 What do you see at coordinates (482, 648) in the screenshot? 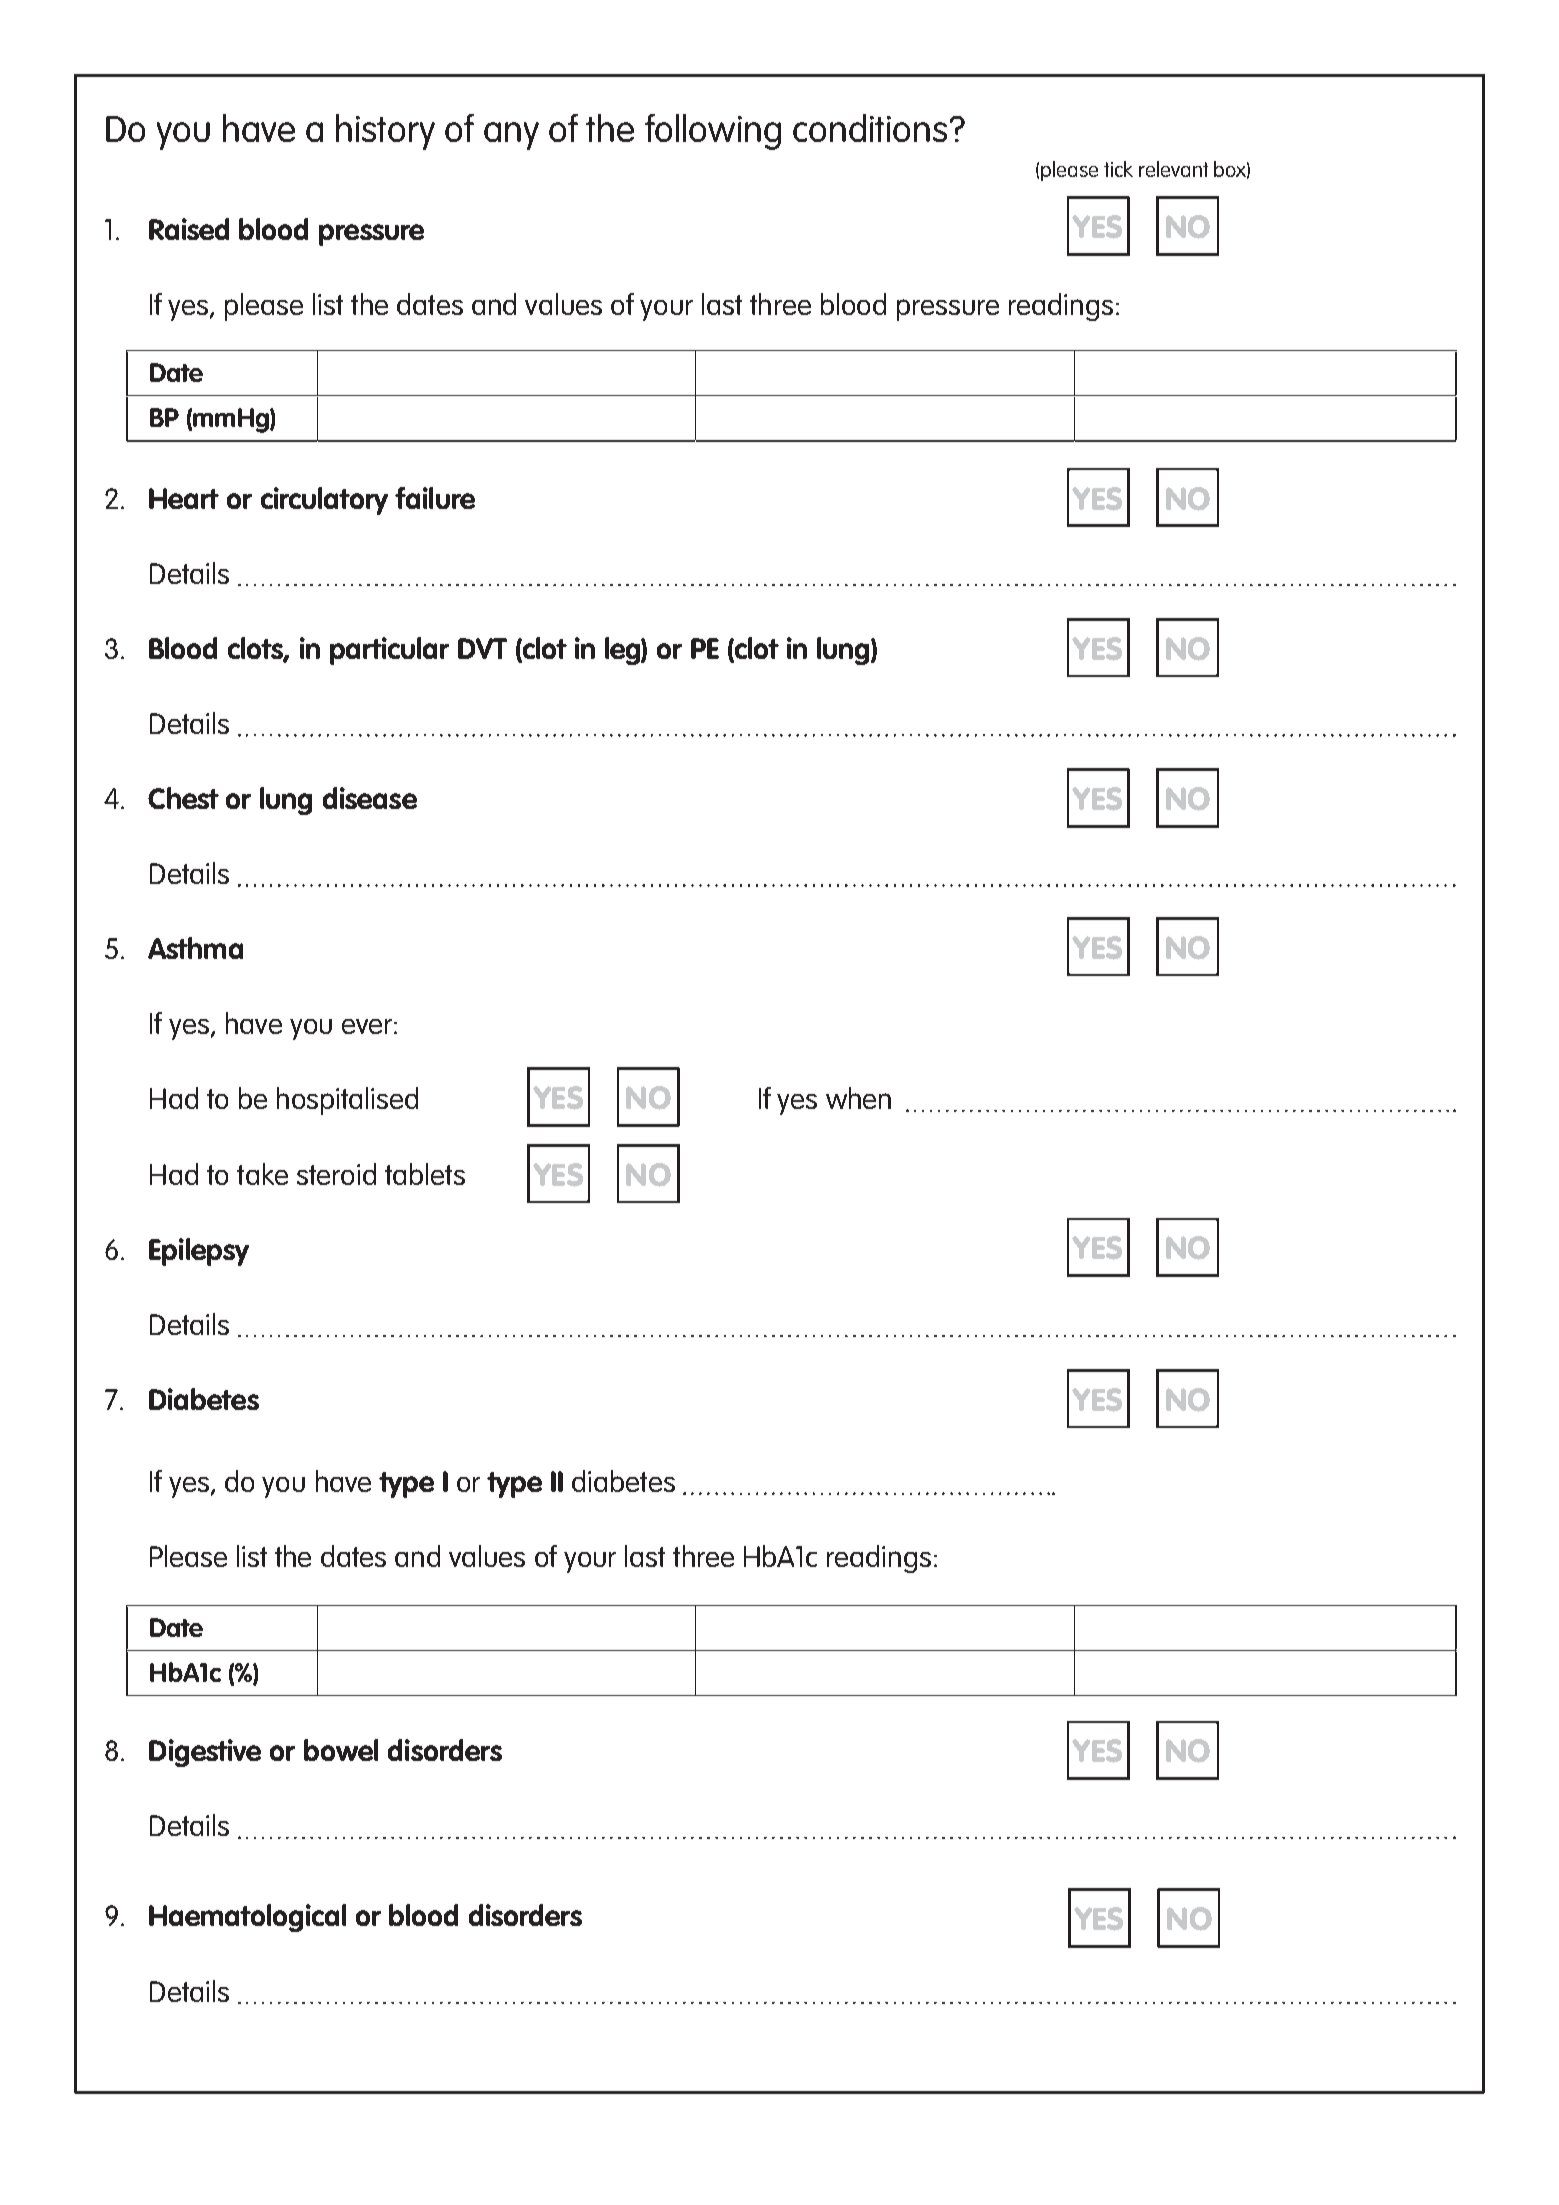
I see `DVT` at bounding box center [482, 648].
